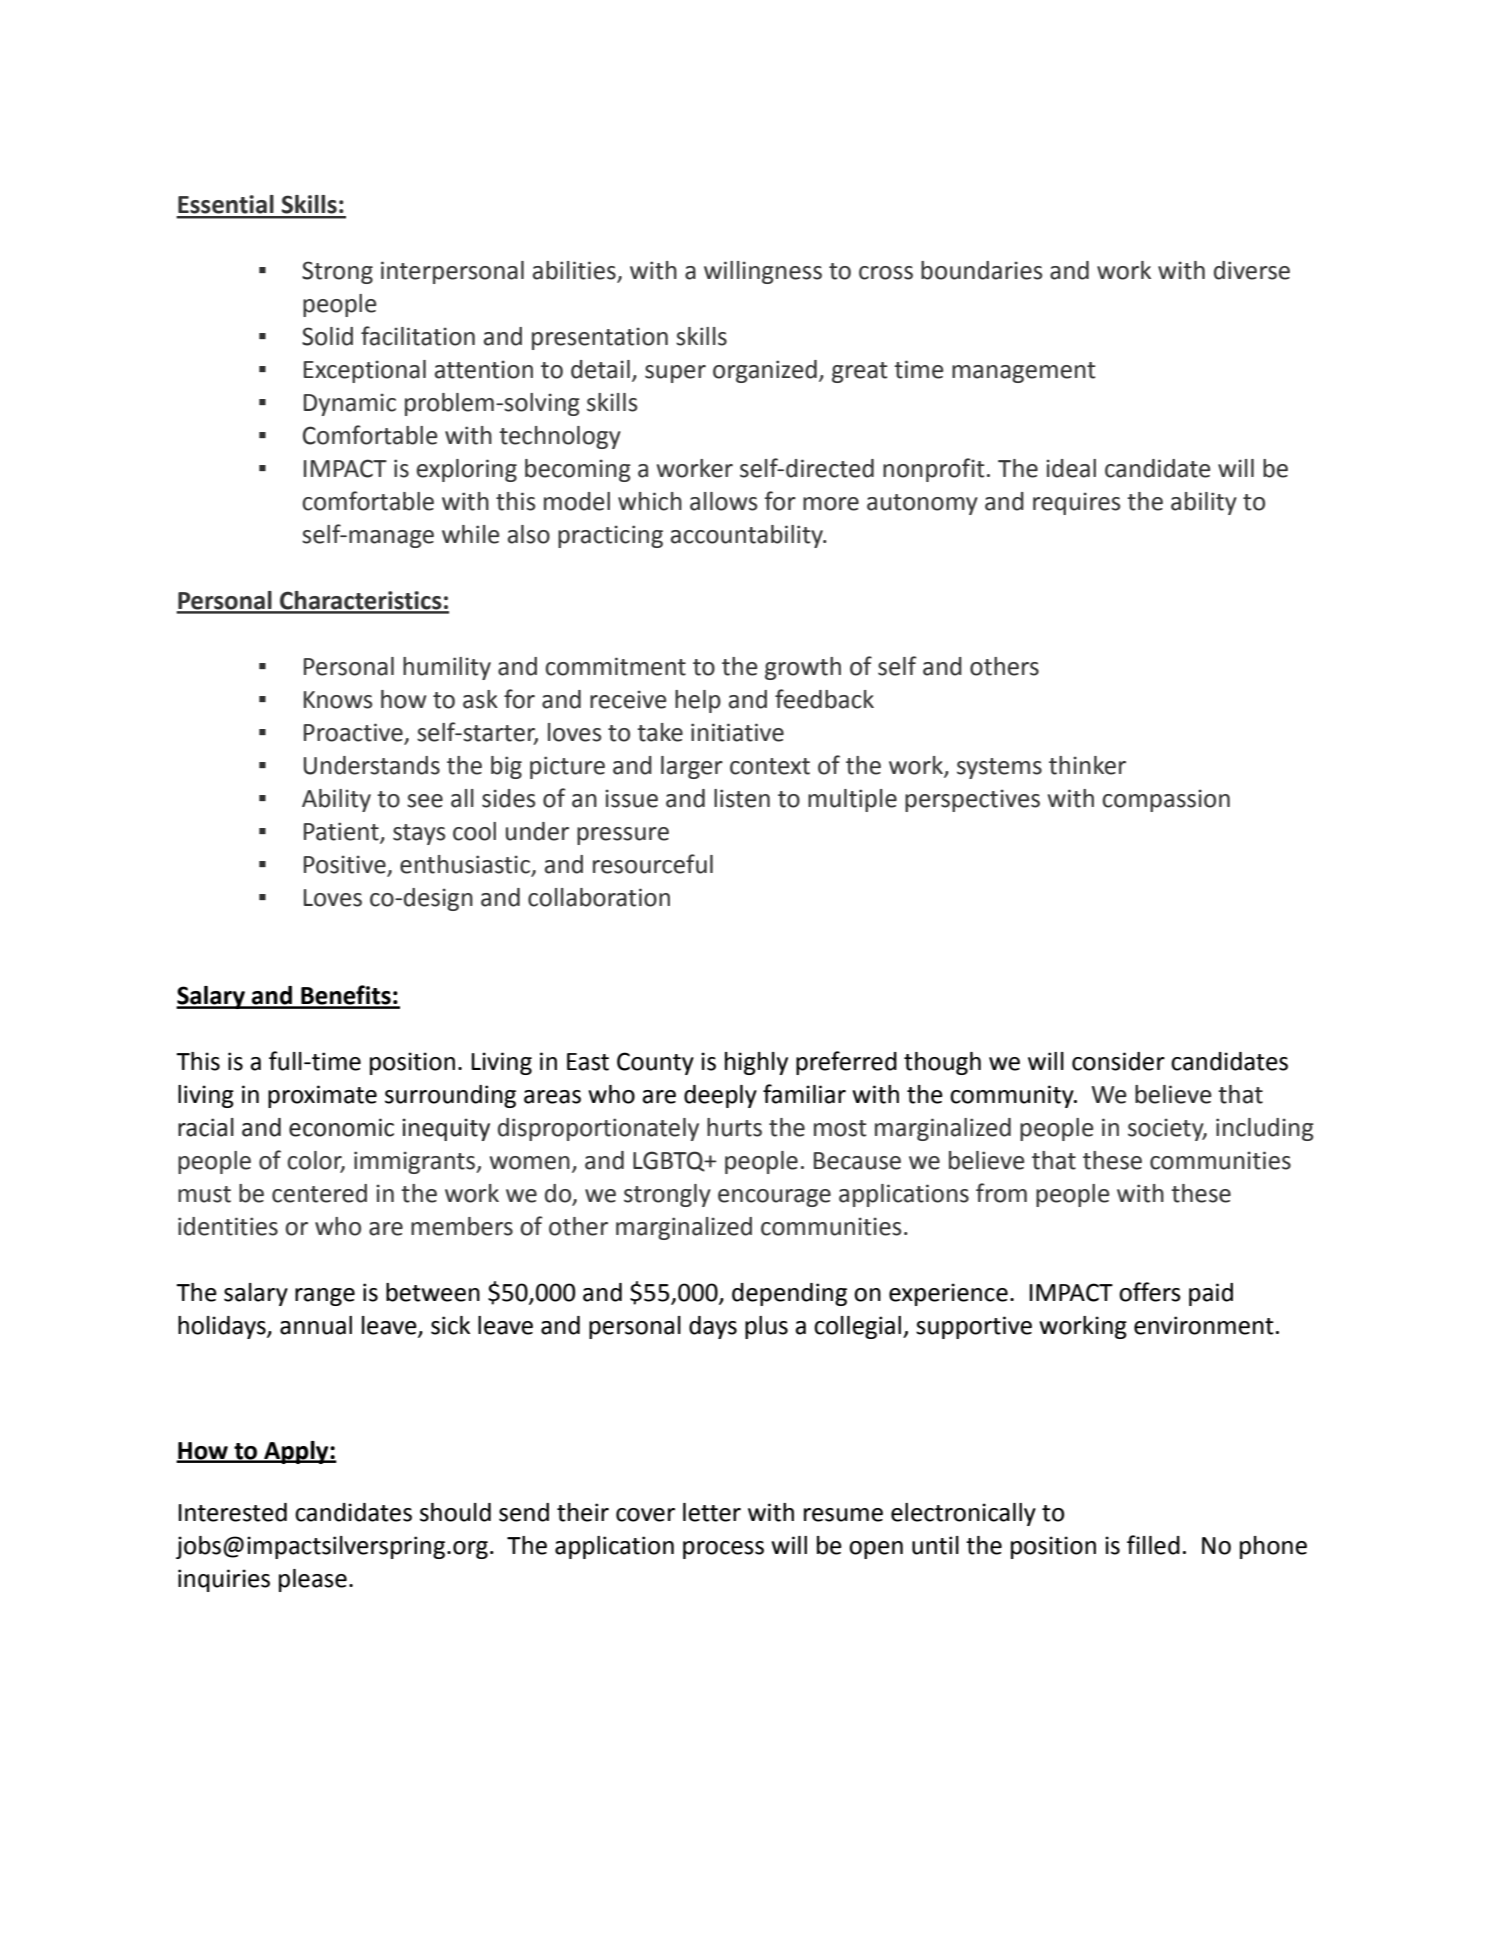 This document has height=1944, width=1502. I want to click on compassion, so click(1166, 800).
